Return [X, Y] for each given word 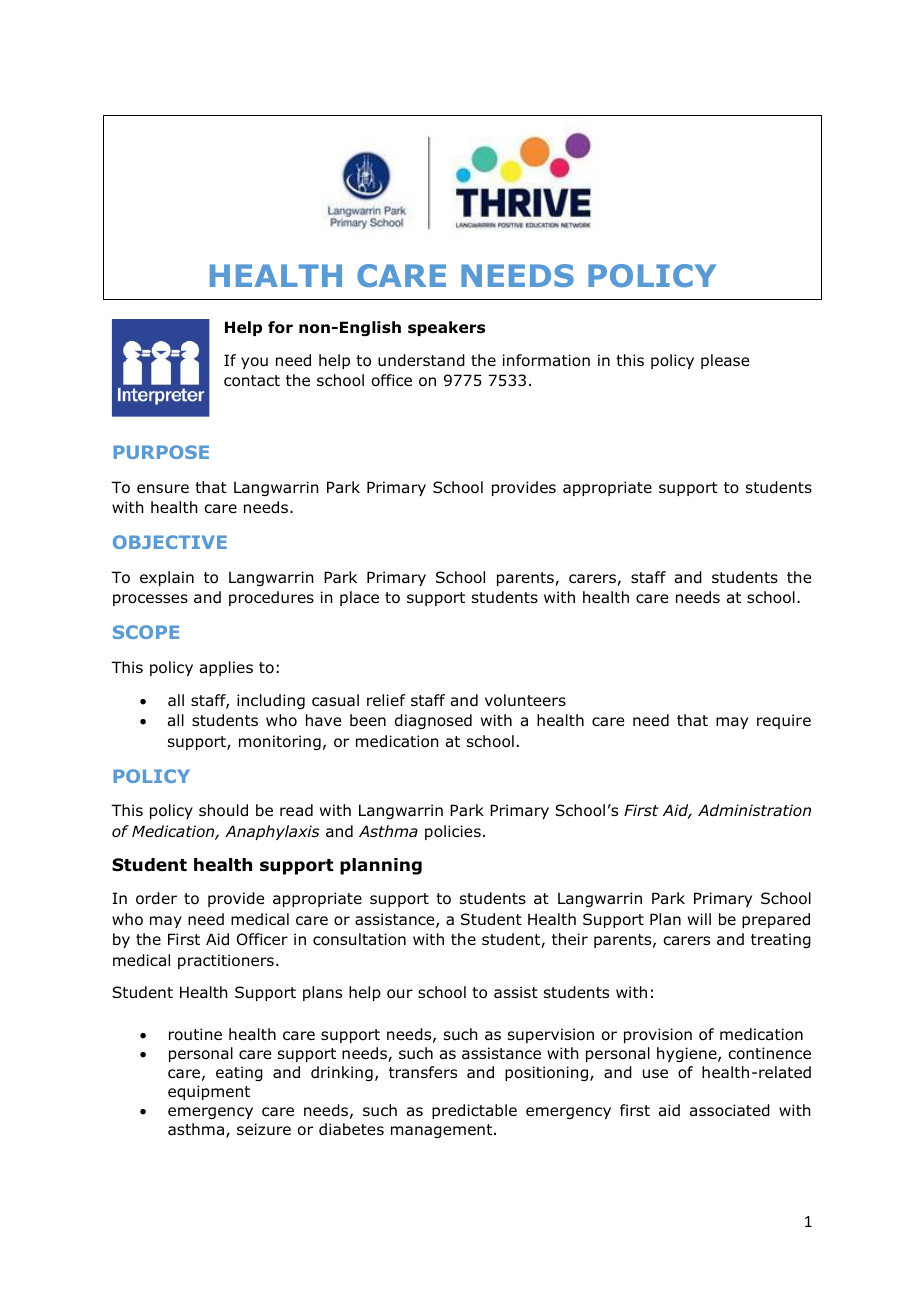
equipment [209, 1092]
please [725, 361]
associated [730, 1110]
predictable [474, 1111]
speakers [446, 328]
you [254, 363]
